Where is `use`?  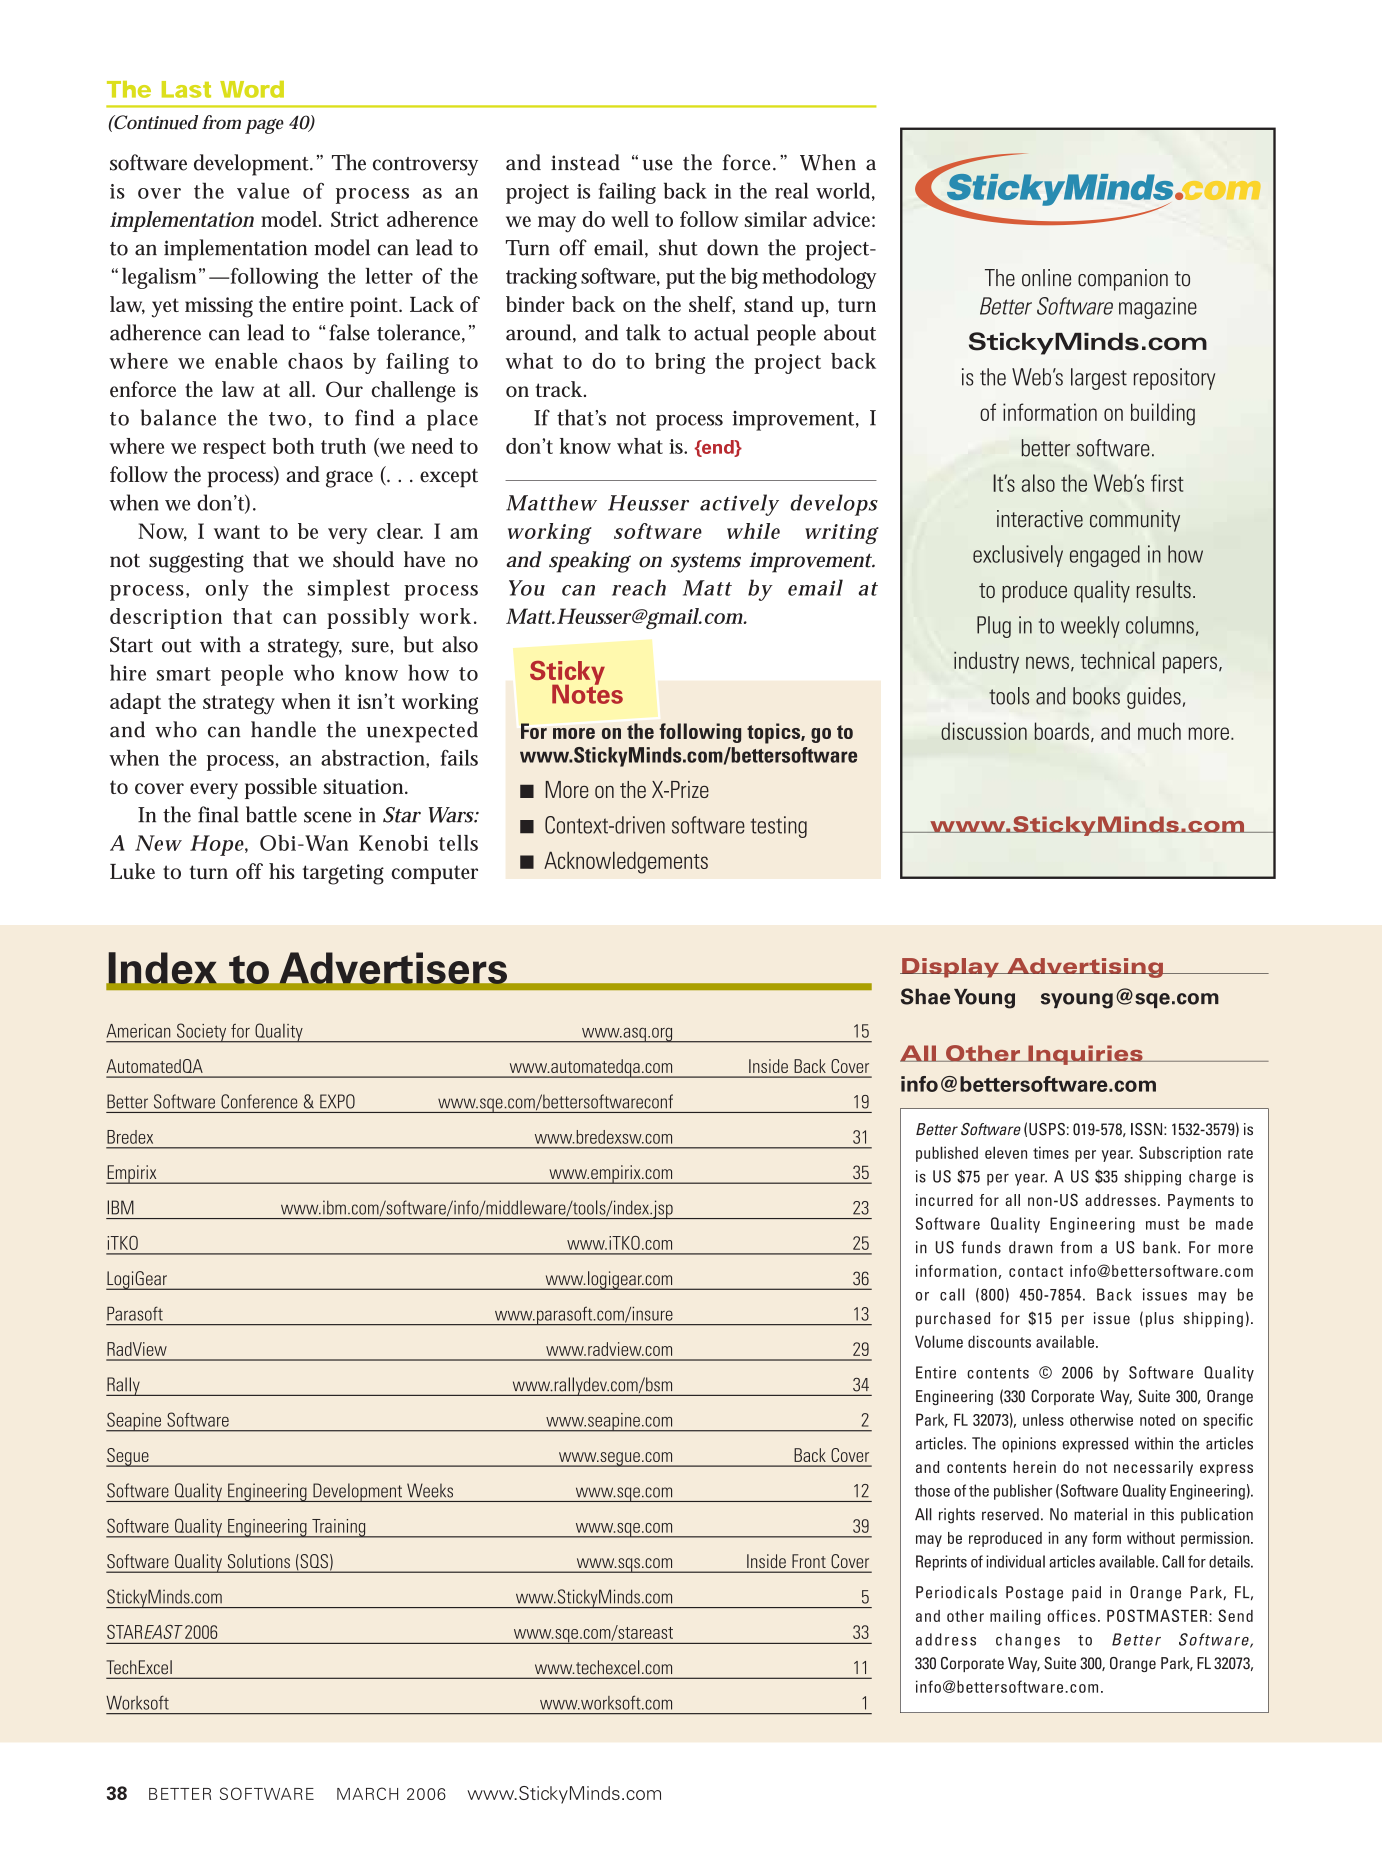
use is located at coordinates (658, 165).
